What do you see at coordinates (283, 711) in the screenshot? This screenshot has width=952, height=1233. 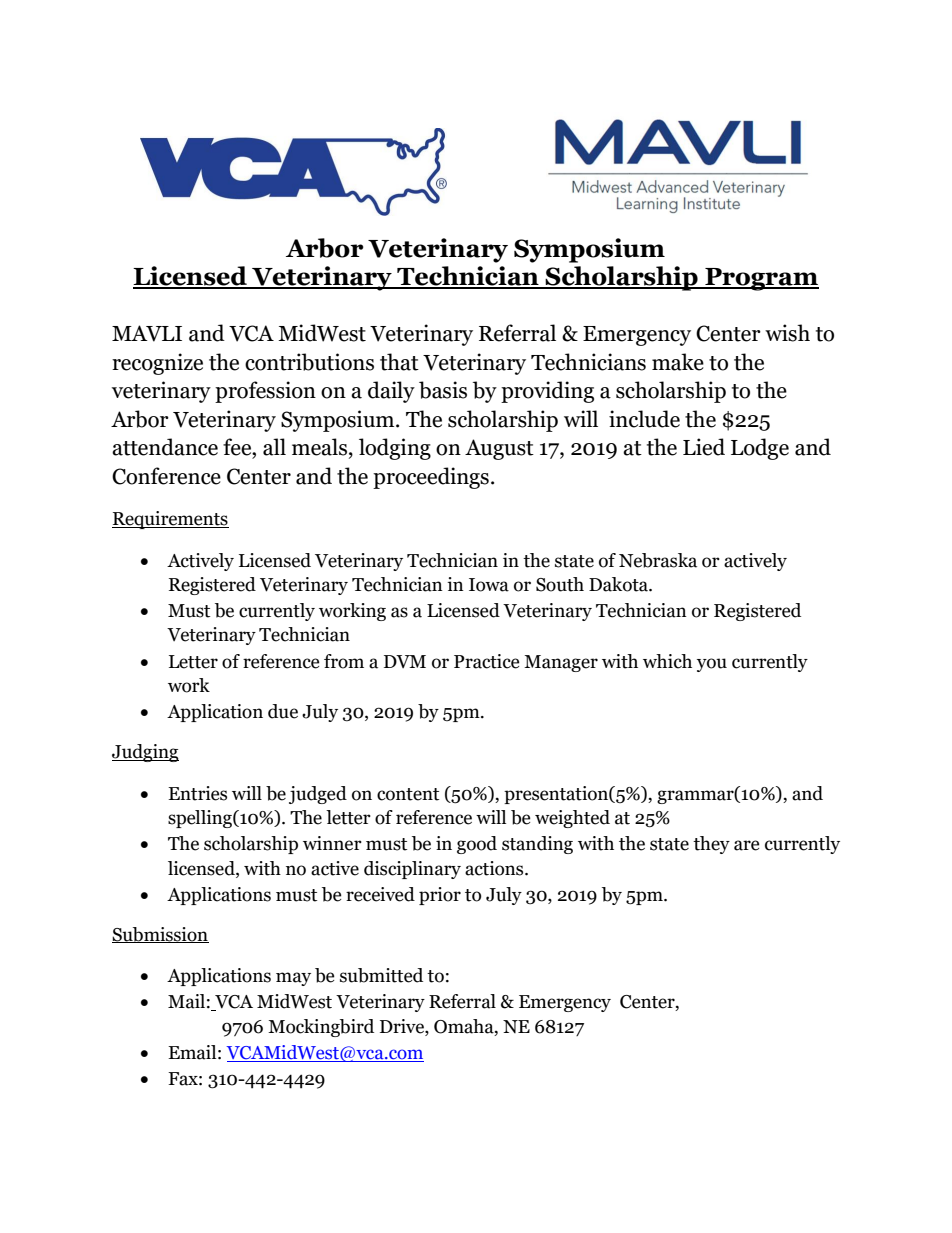 I see `due` at bounding box center [283, 711].
